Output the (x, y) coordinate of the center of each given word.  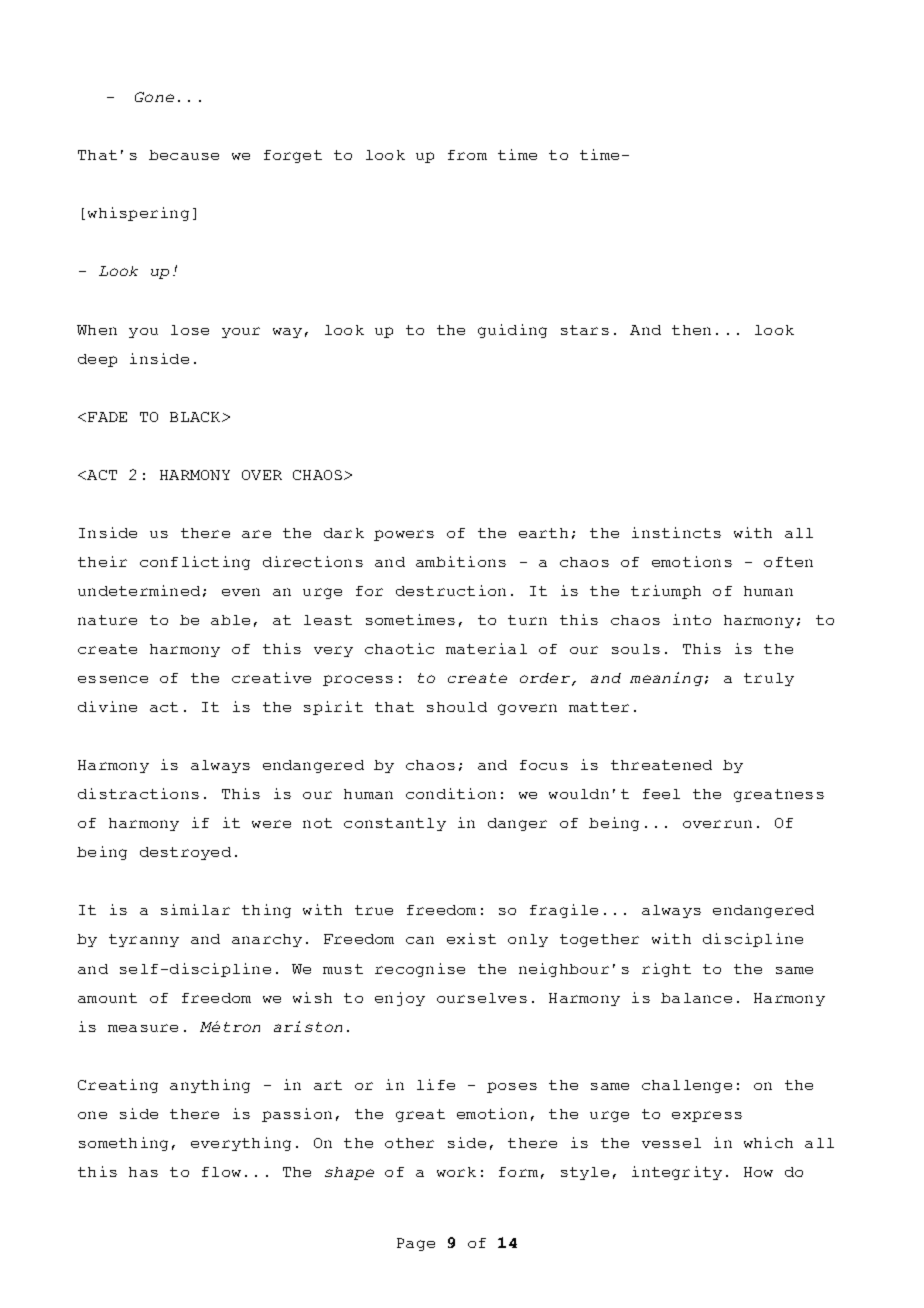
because (184, 155)
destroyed (185, 853)
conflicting (195, 563)
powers (404, 535)
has (143, 1172)
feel (661, 794)
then (691, 330)
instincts (676, 532)
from (467, 155)
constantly (395, 824)
